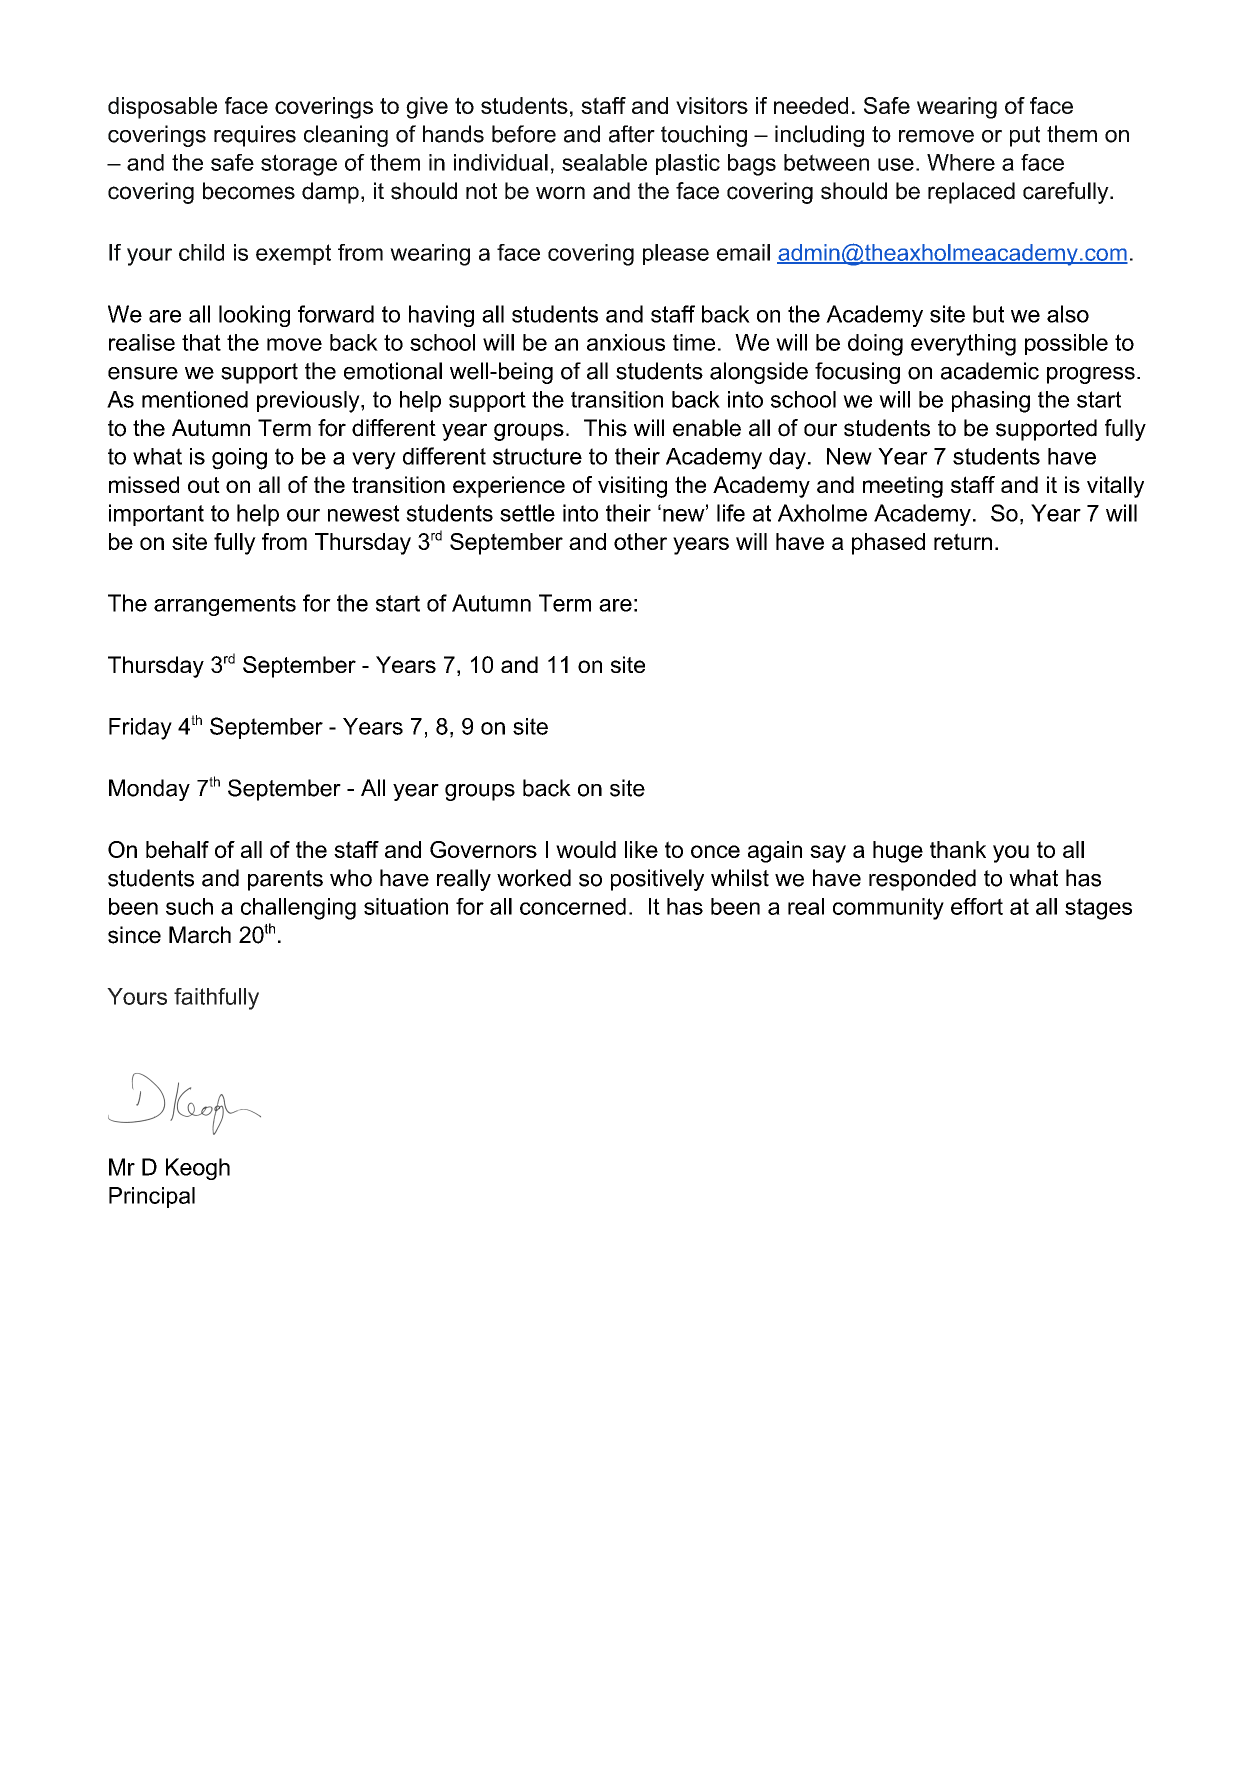  Describe the element at coordinates (239, 459) in the screenshot. I see `going` at that location.
